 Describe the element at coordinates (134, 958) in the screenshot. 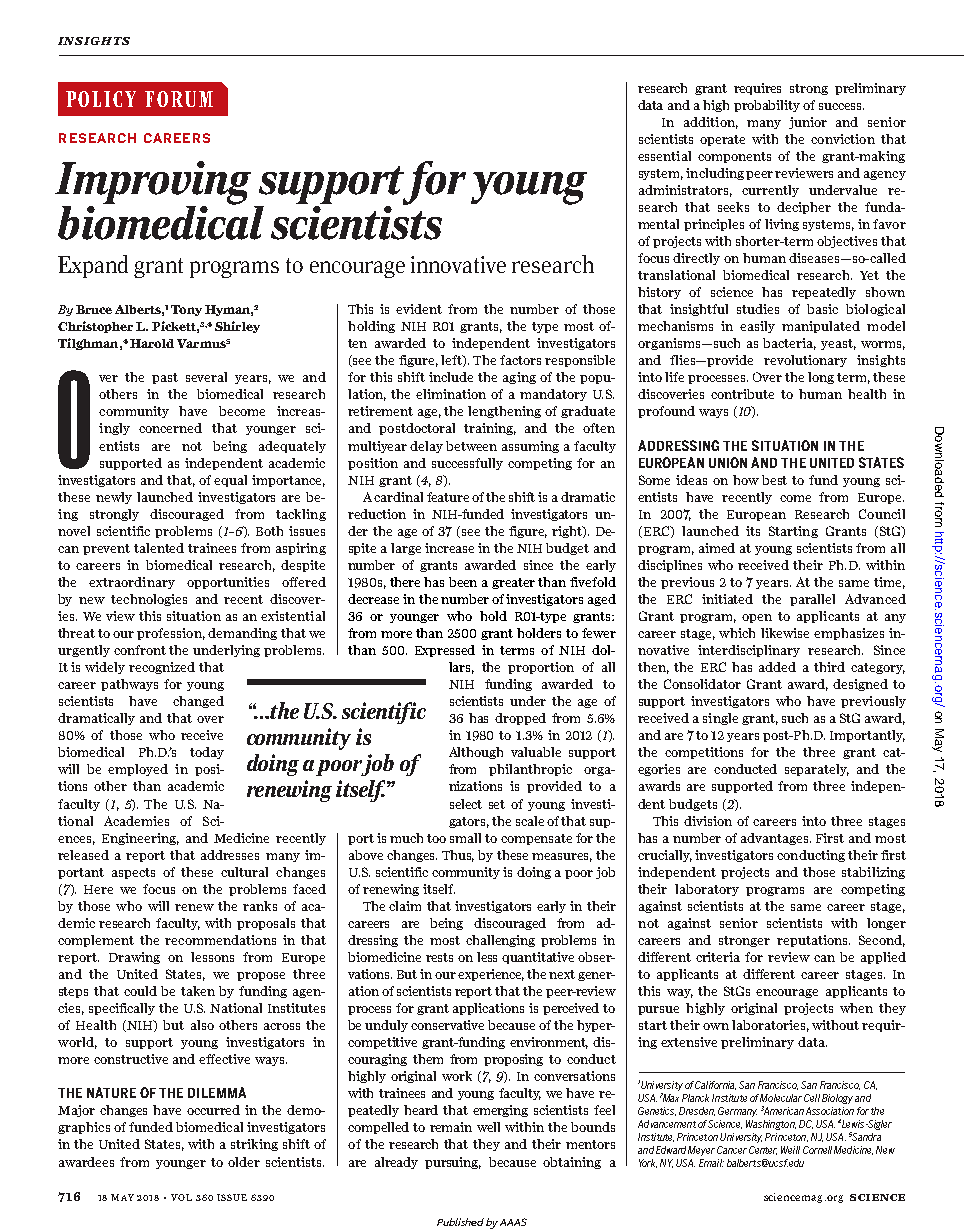

I see `Drawing` at that location.
